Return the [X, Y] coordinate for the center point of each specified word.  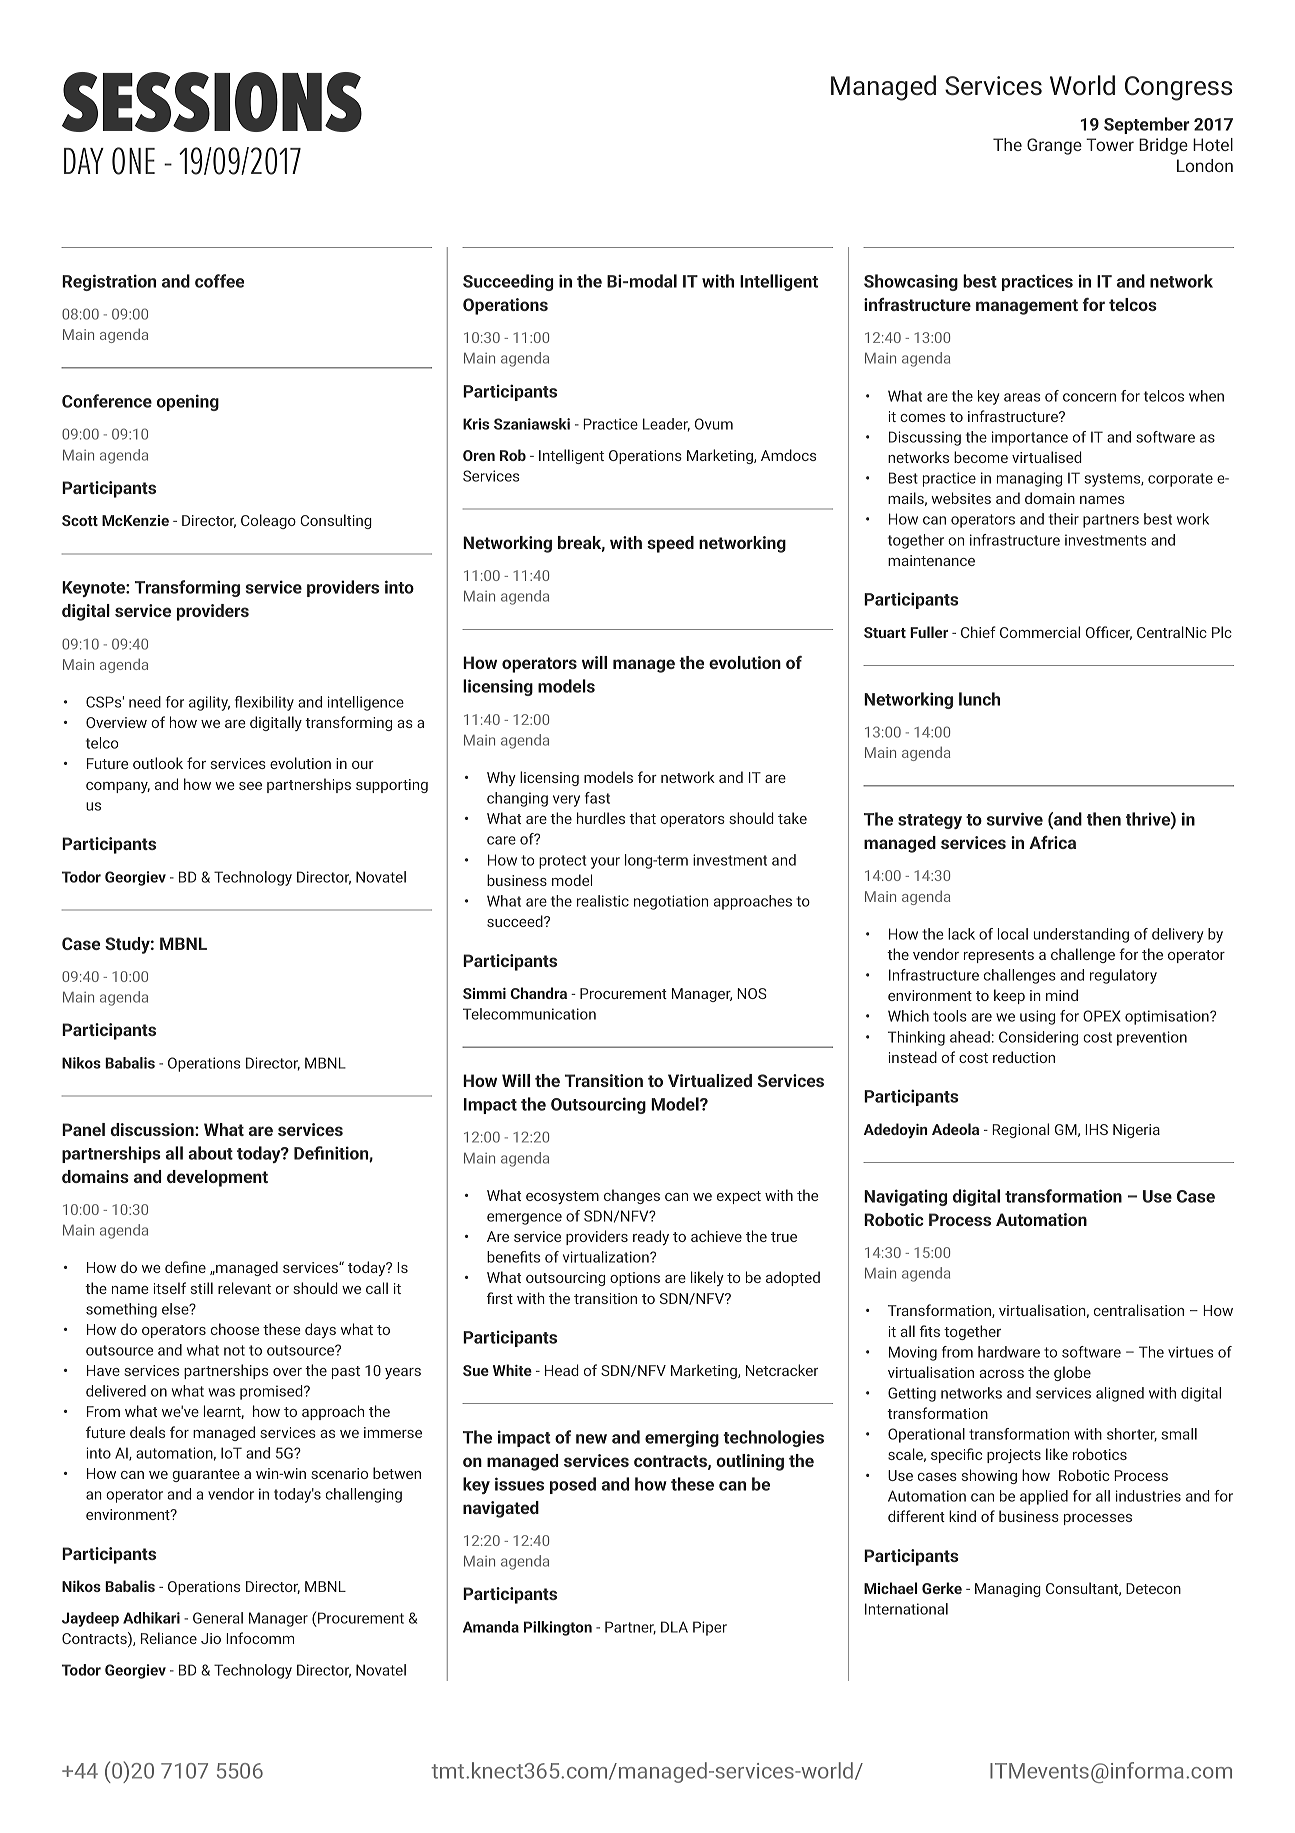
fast [597, 798]
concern [1089, 397]
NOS [752, 993]
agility [209, 703]
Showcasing [911, 282]
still [202, 1288]
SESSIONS [212, 102]
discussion [153, 1129]
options [635, 1279]
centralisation [1139, 1310]
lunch [979, 699]
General [218, 1618]
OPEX [1102, 1016]
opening [188, 402]
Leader [666, 425]
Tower [1110, 144]
